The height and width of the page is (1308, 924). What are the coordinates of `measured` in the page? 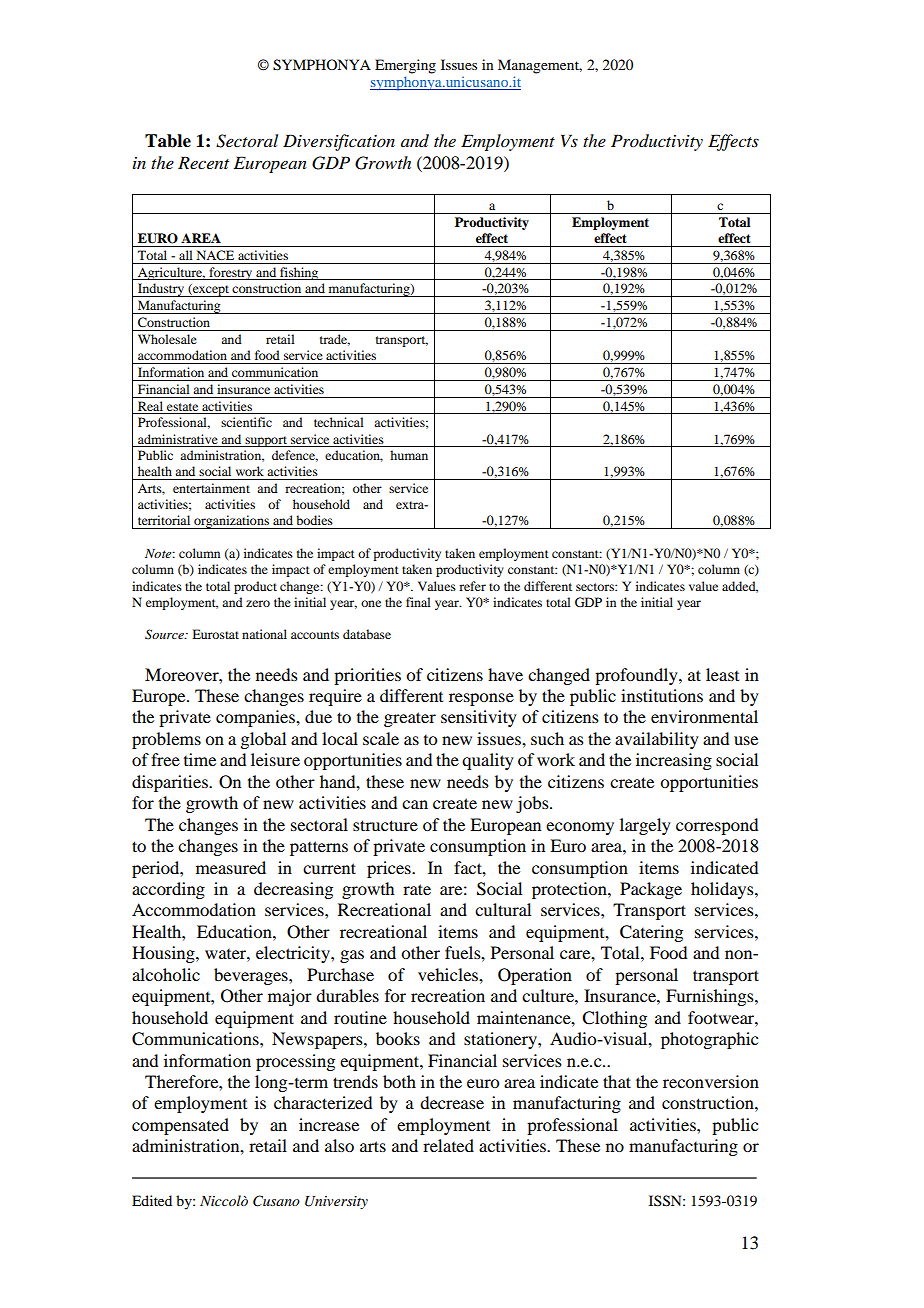 It's located at (231, 867).
